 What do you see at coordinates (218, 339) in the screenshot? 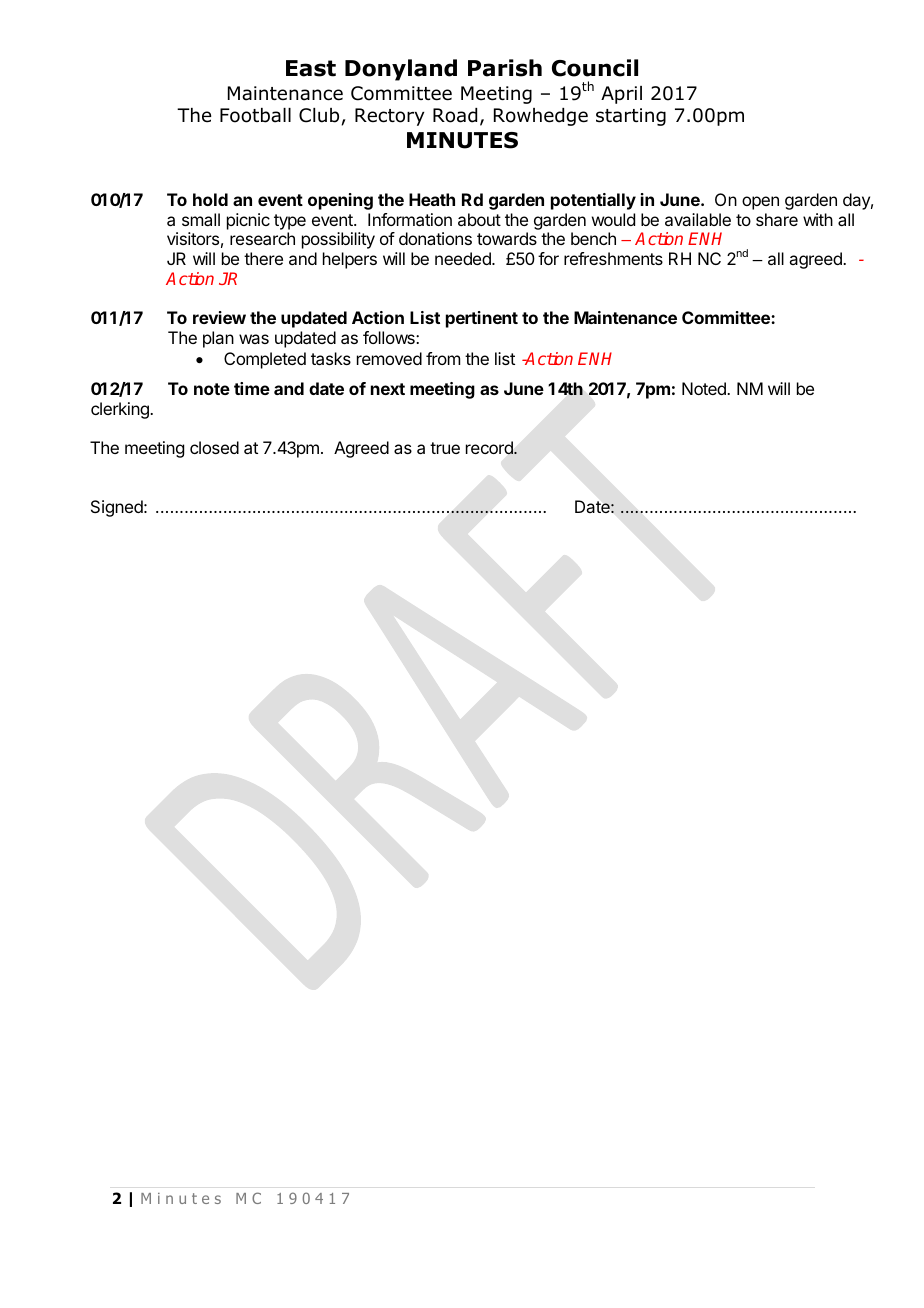
I see `plan` at bounding box center [218, 339].
